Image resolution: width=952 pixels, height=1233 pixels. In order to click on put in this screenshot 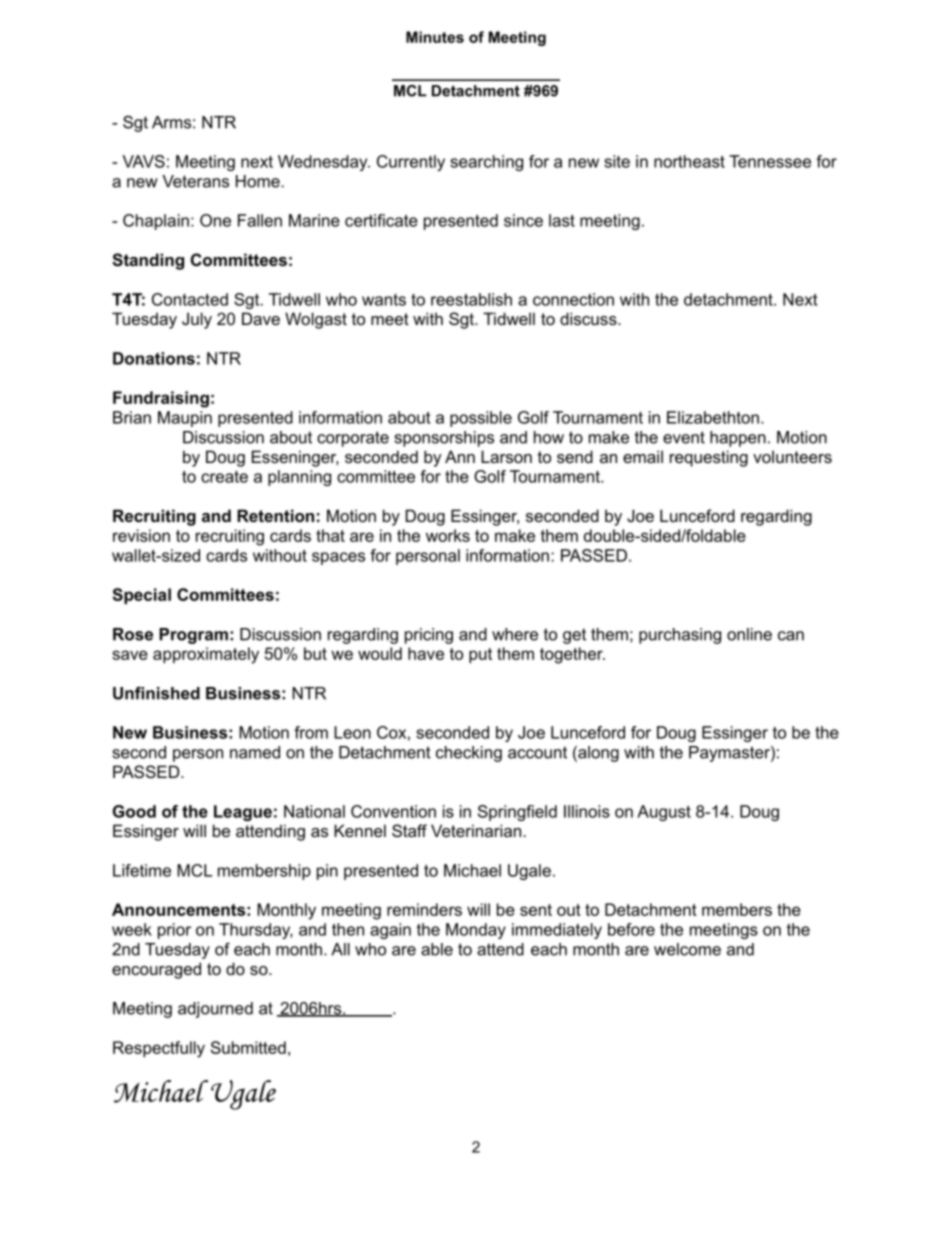, I will do `click(480, 655)`.
